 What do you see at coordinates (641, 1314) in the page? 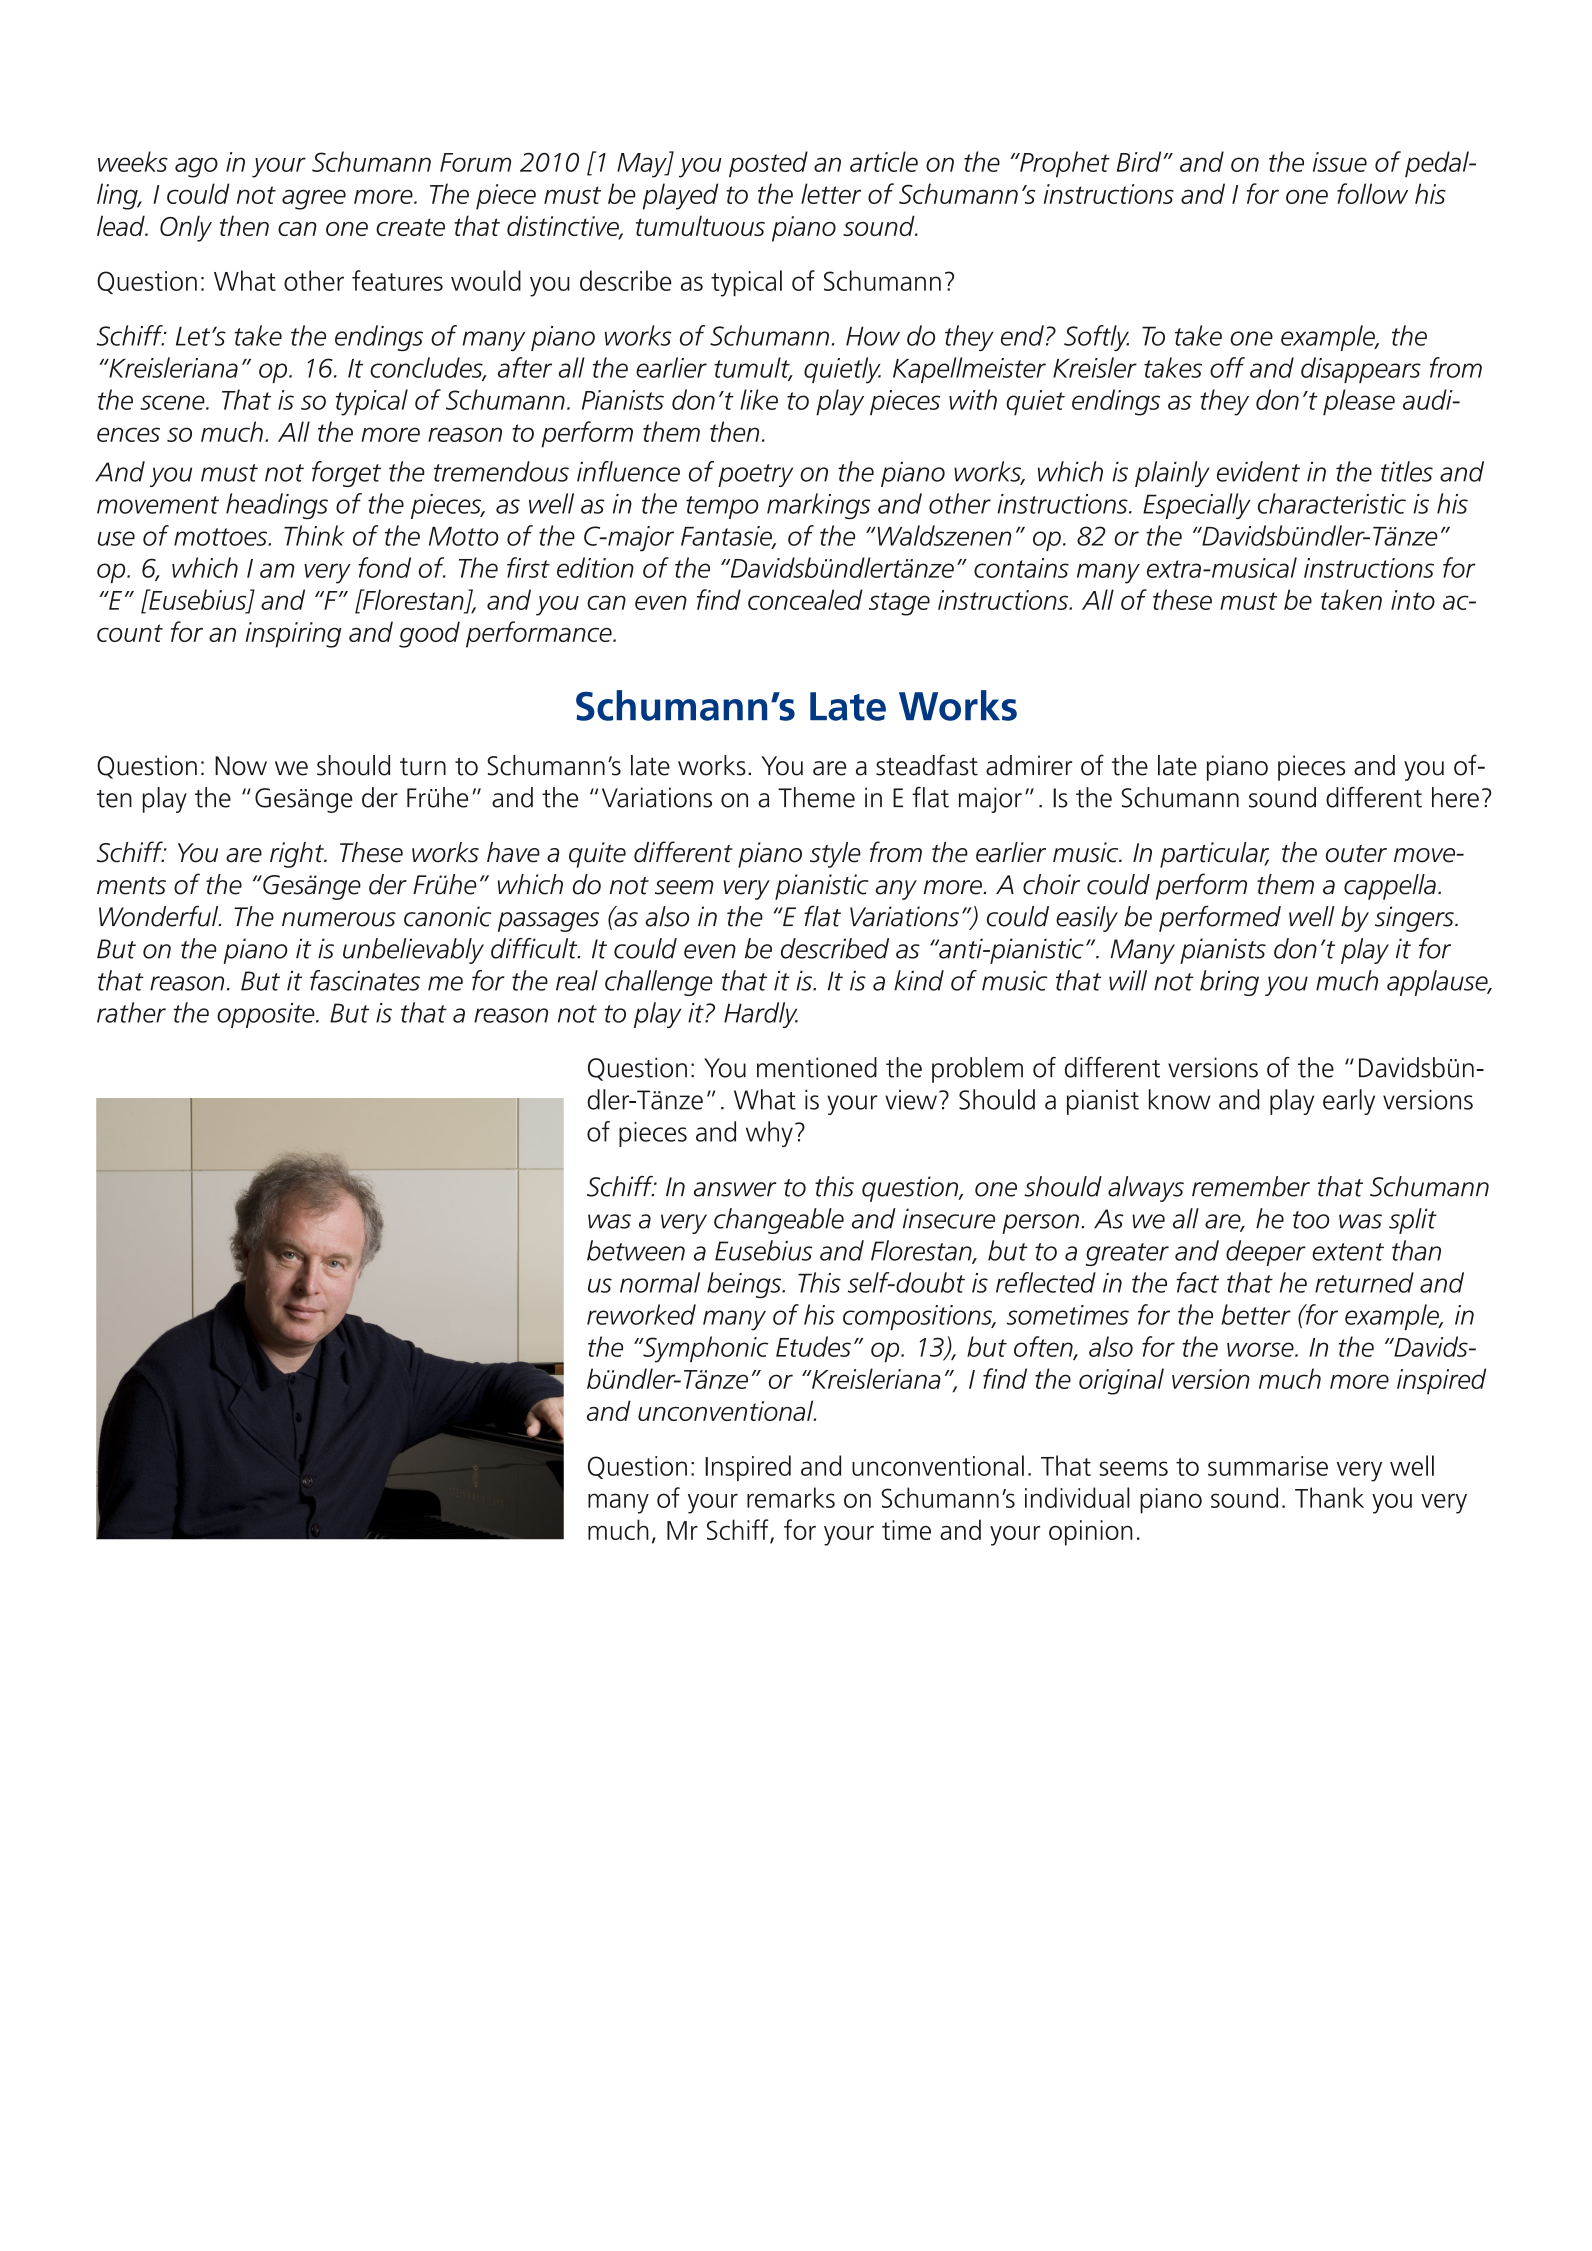
I see `reworked` at bounding box center [641, 1314].
